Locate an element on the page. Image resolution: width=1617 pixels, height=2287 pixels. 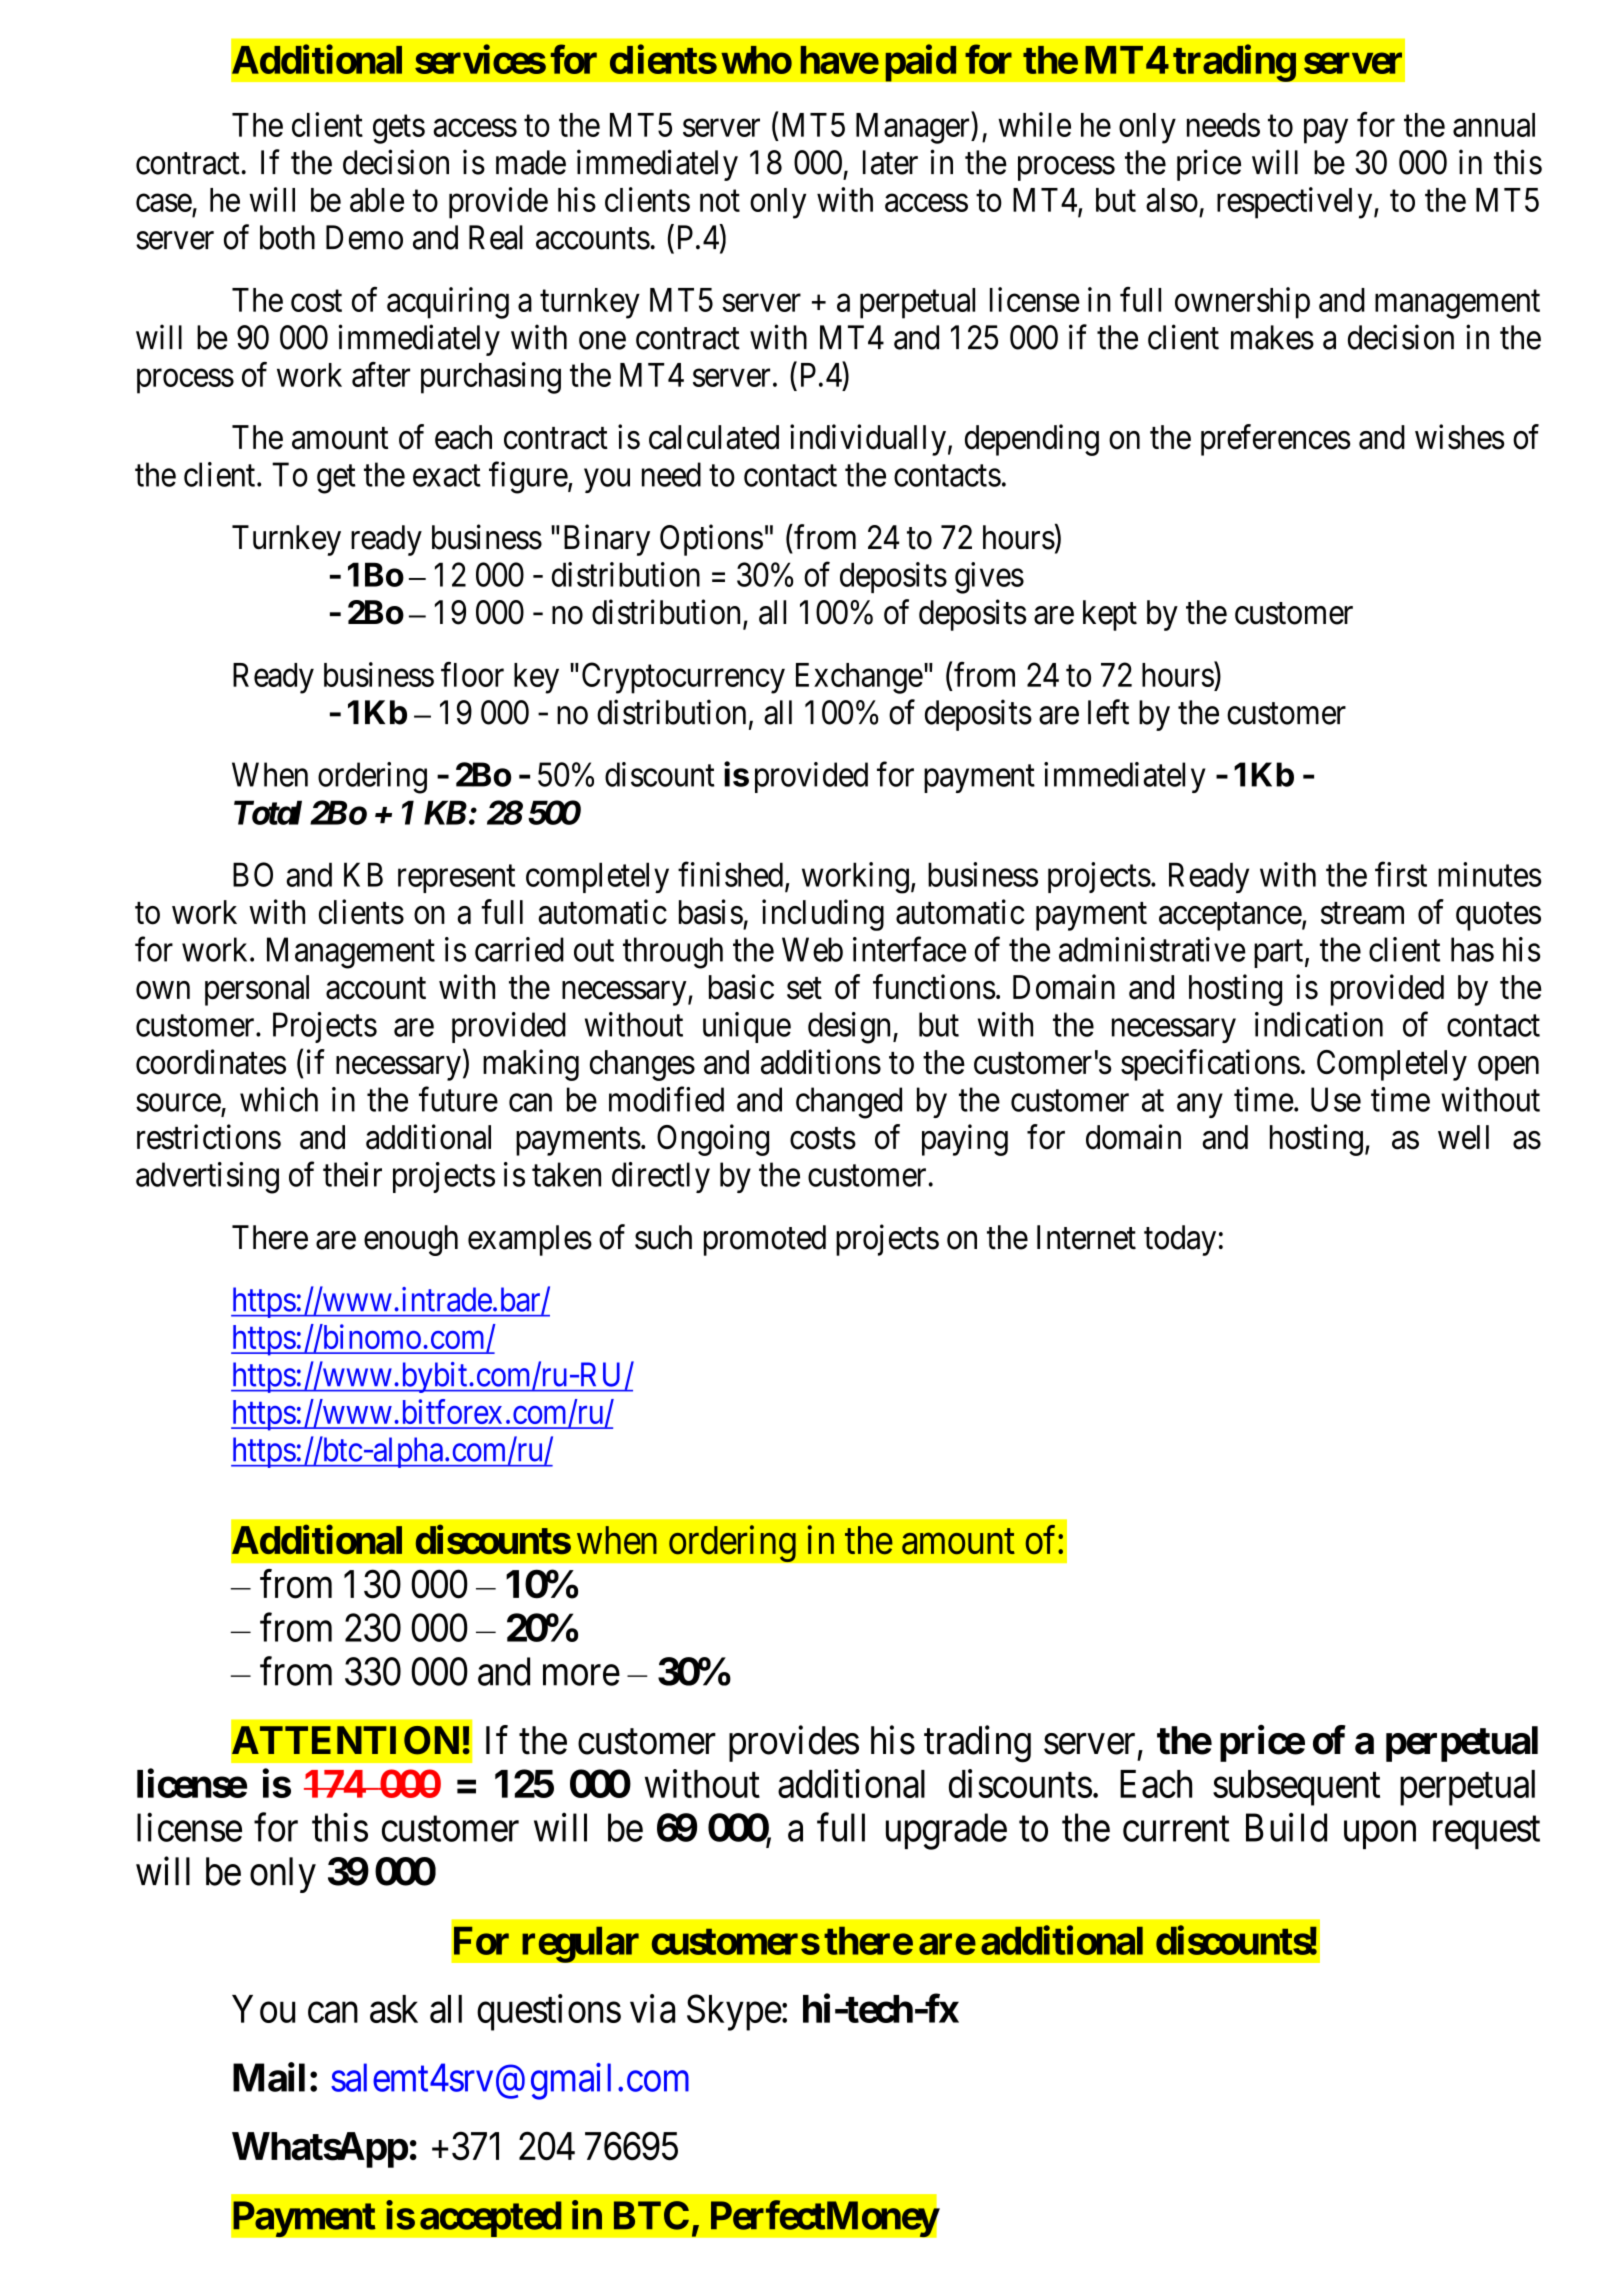
promoted is located at coordinates (765, 1240).
